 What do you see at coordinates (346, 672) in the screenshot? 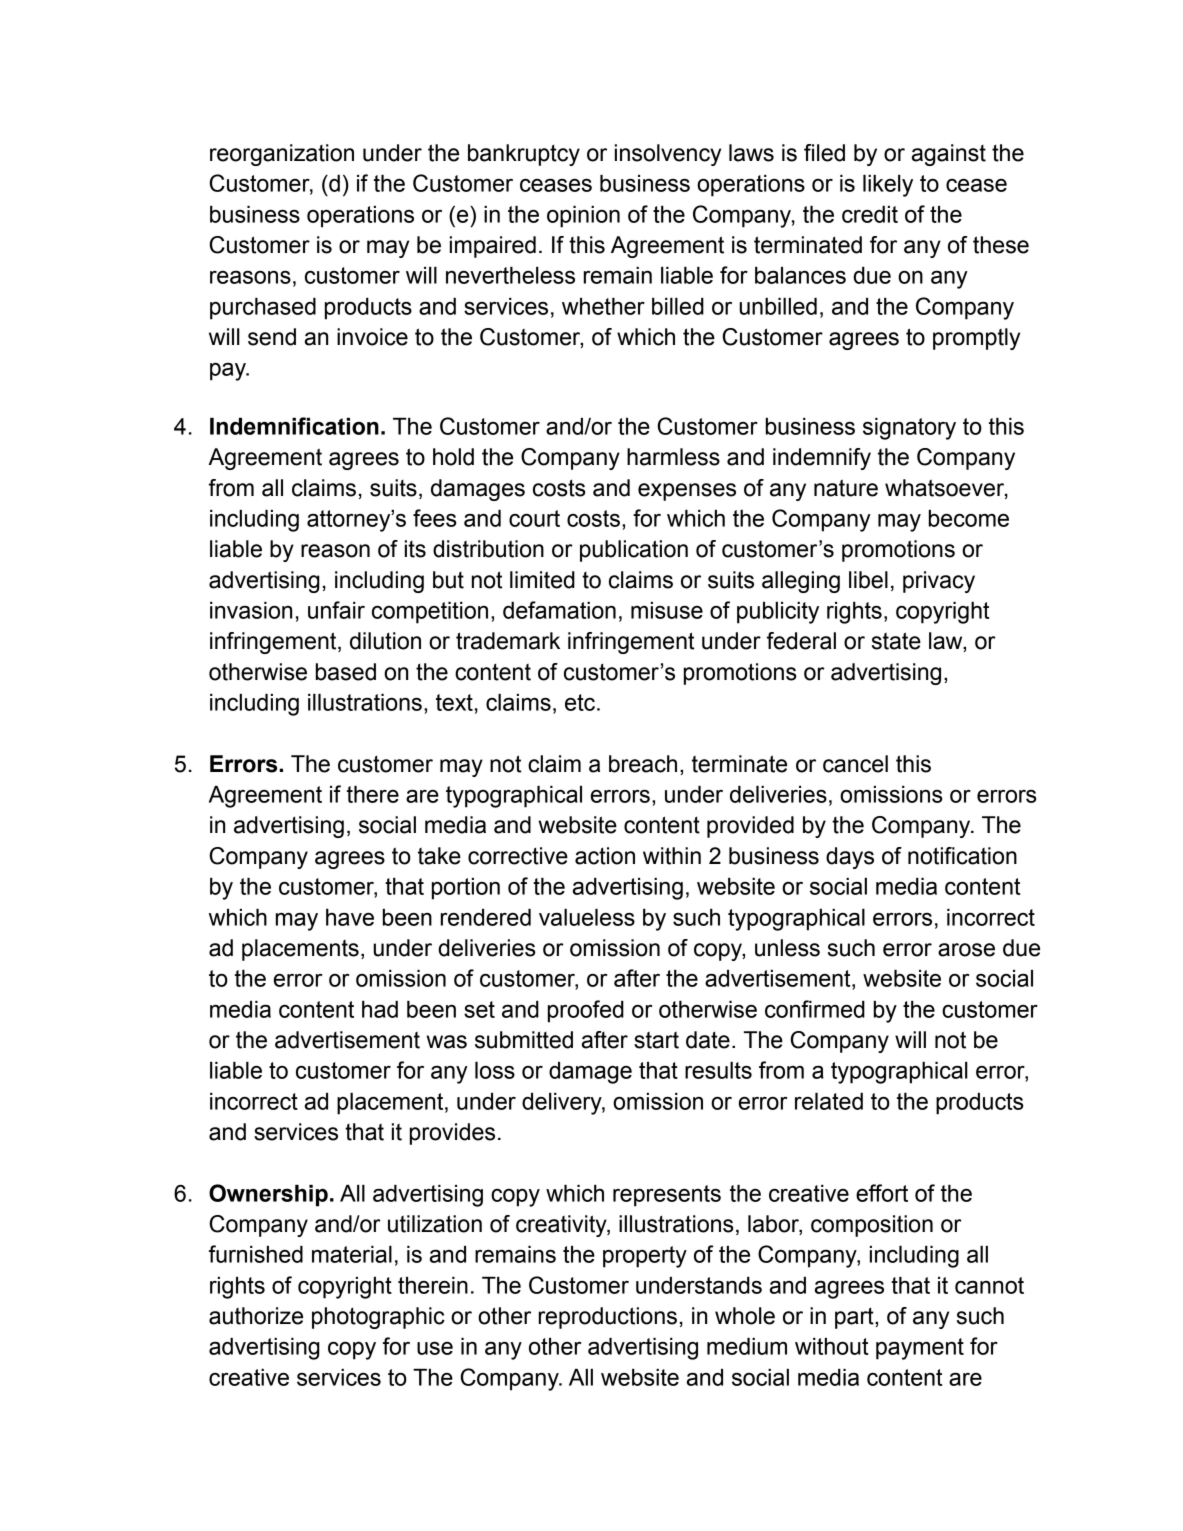
I see `based` at bounding box center [346, 672].
